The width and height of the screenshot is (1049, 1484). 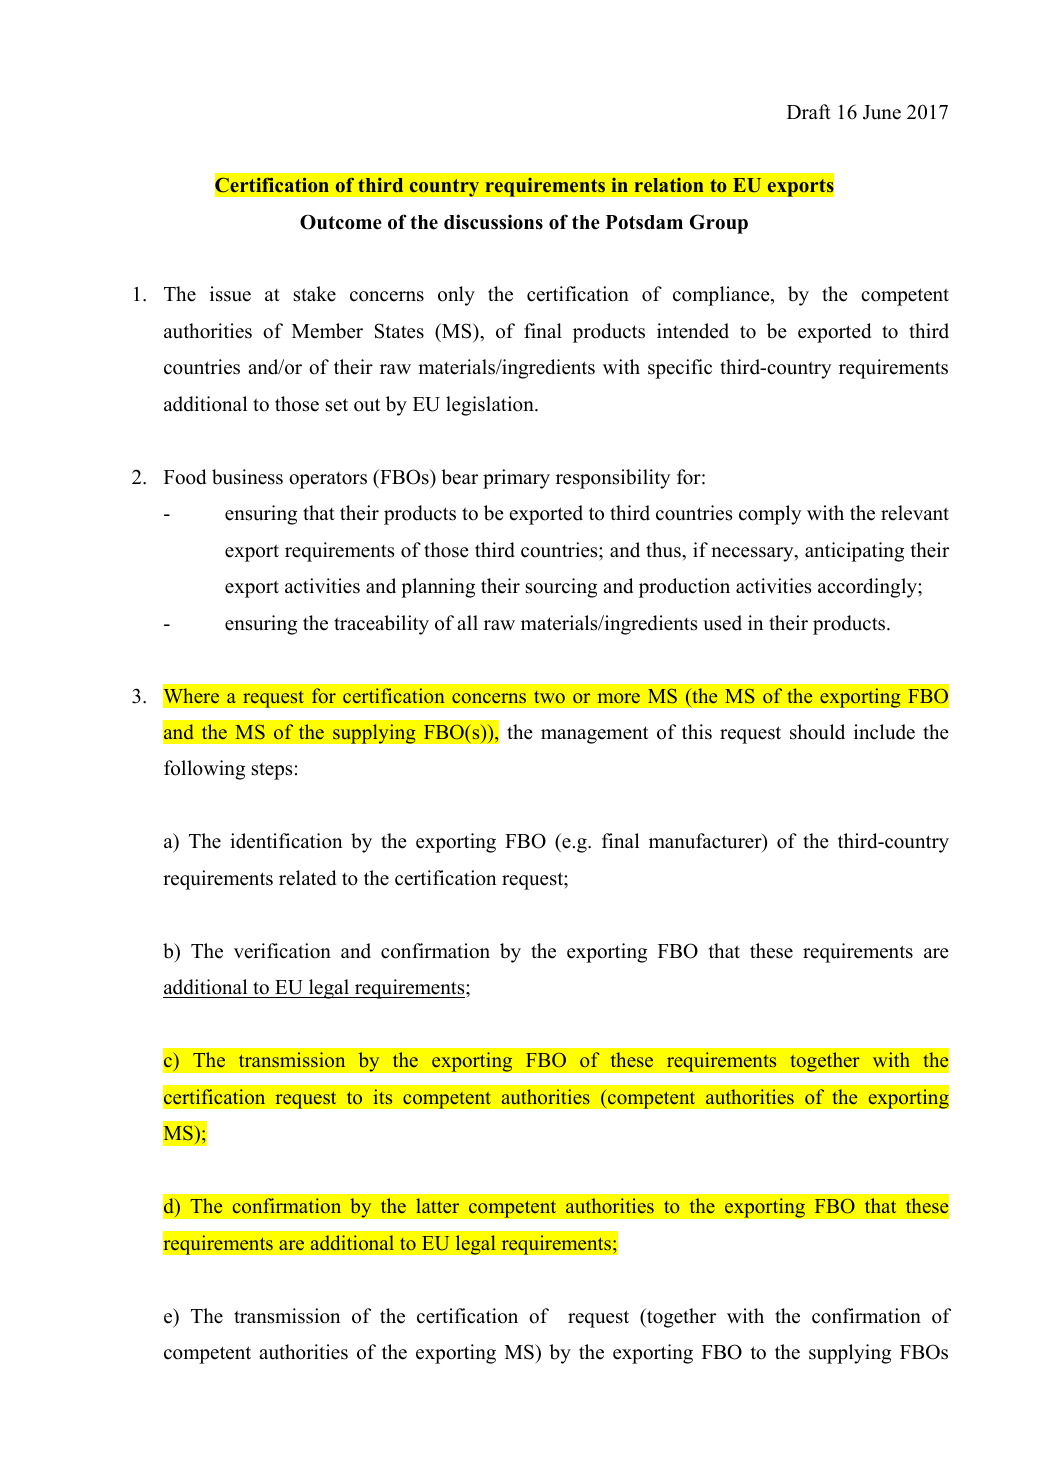 What do you see at coordinates (493, 222) in the screenshot?
I see `discussions` at bounding box center [493, 222].
